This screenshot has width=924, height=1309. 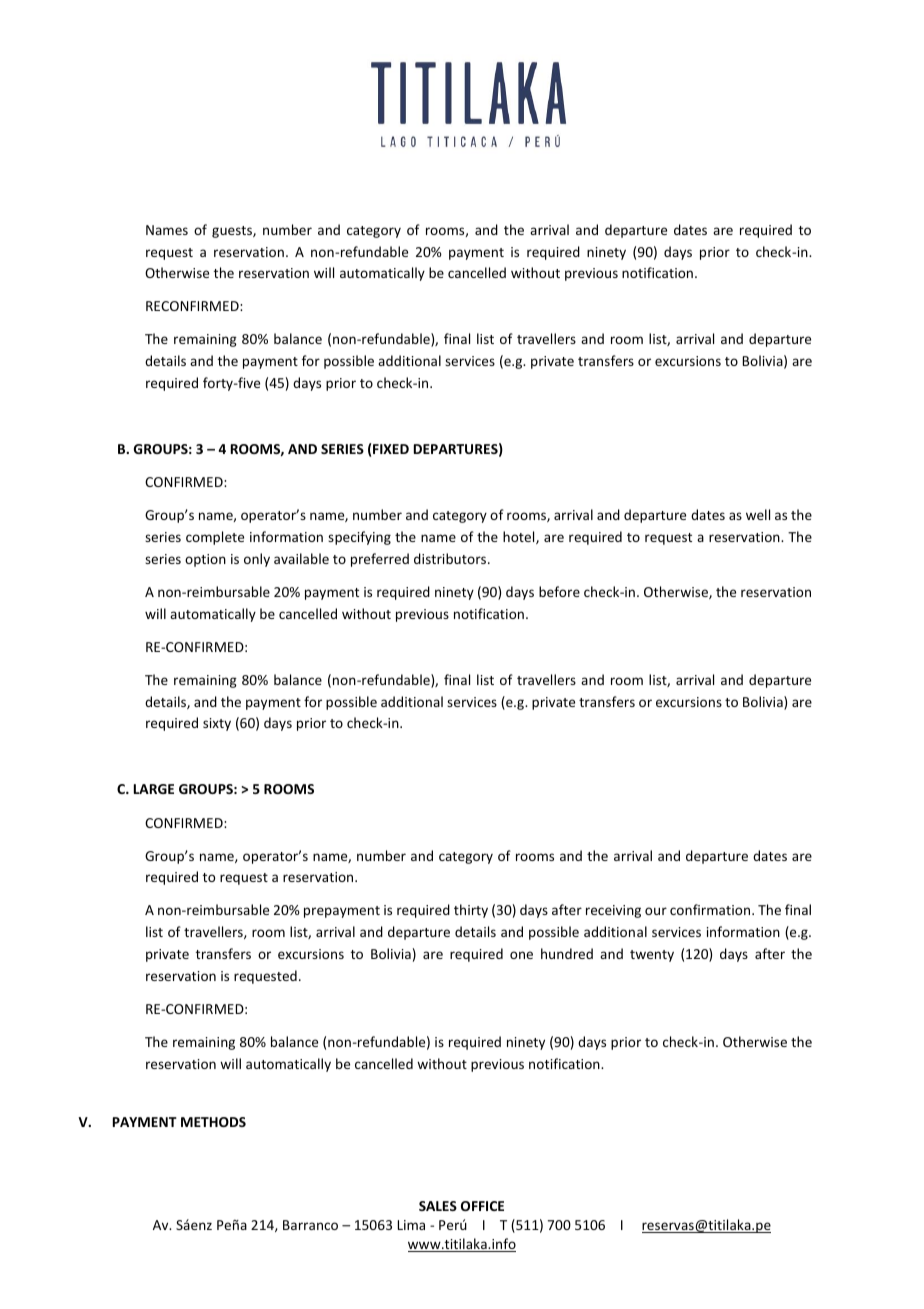 I want to click on confirmation, so click(x=710, y=909).
